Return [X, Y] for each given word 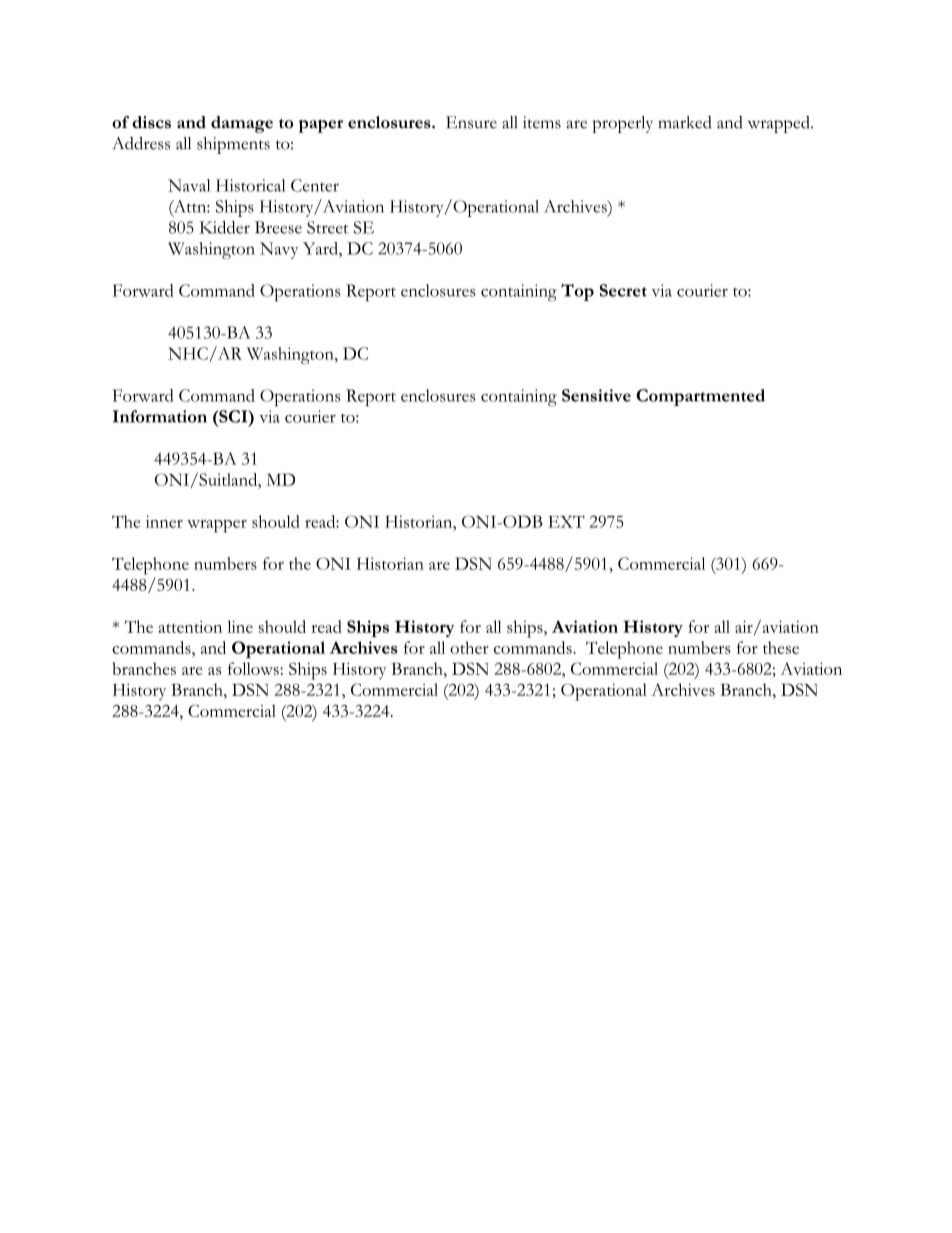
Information [160, 416]
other [469, 647]
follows [254, 668]
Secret [623, 290]
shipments [233, 145]
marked [685, 122]
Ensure [471, 122]
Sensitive [596, 395]
